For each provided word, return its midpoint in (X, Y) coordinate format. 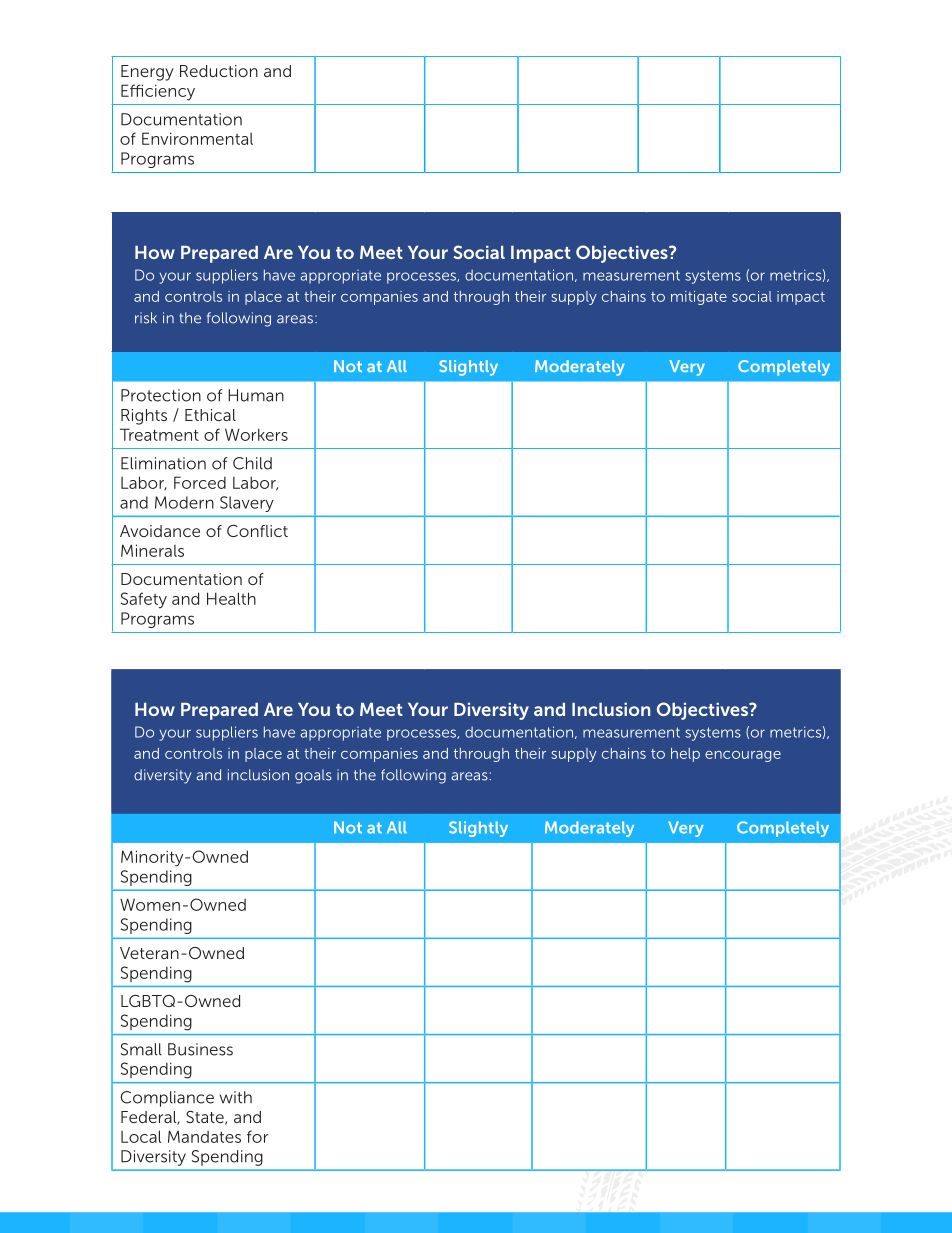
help (685, 755)
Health (231, 598)
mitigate (699, 298)
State (206, 1118)
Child (252, 463)
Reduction (219, 71)
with (236, 1097)
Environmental (197, 138)
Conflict (257, 531)
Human (256, 395)
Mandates (204, 1136)
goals (313, 776)
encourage (743, 756)
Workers (256, 434)
